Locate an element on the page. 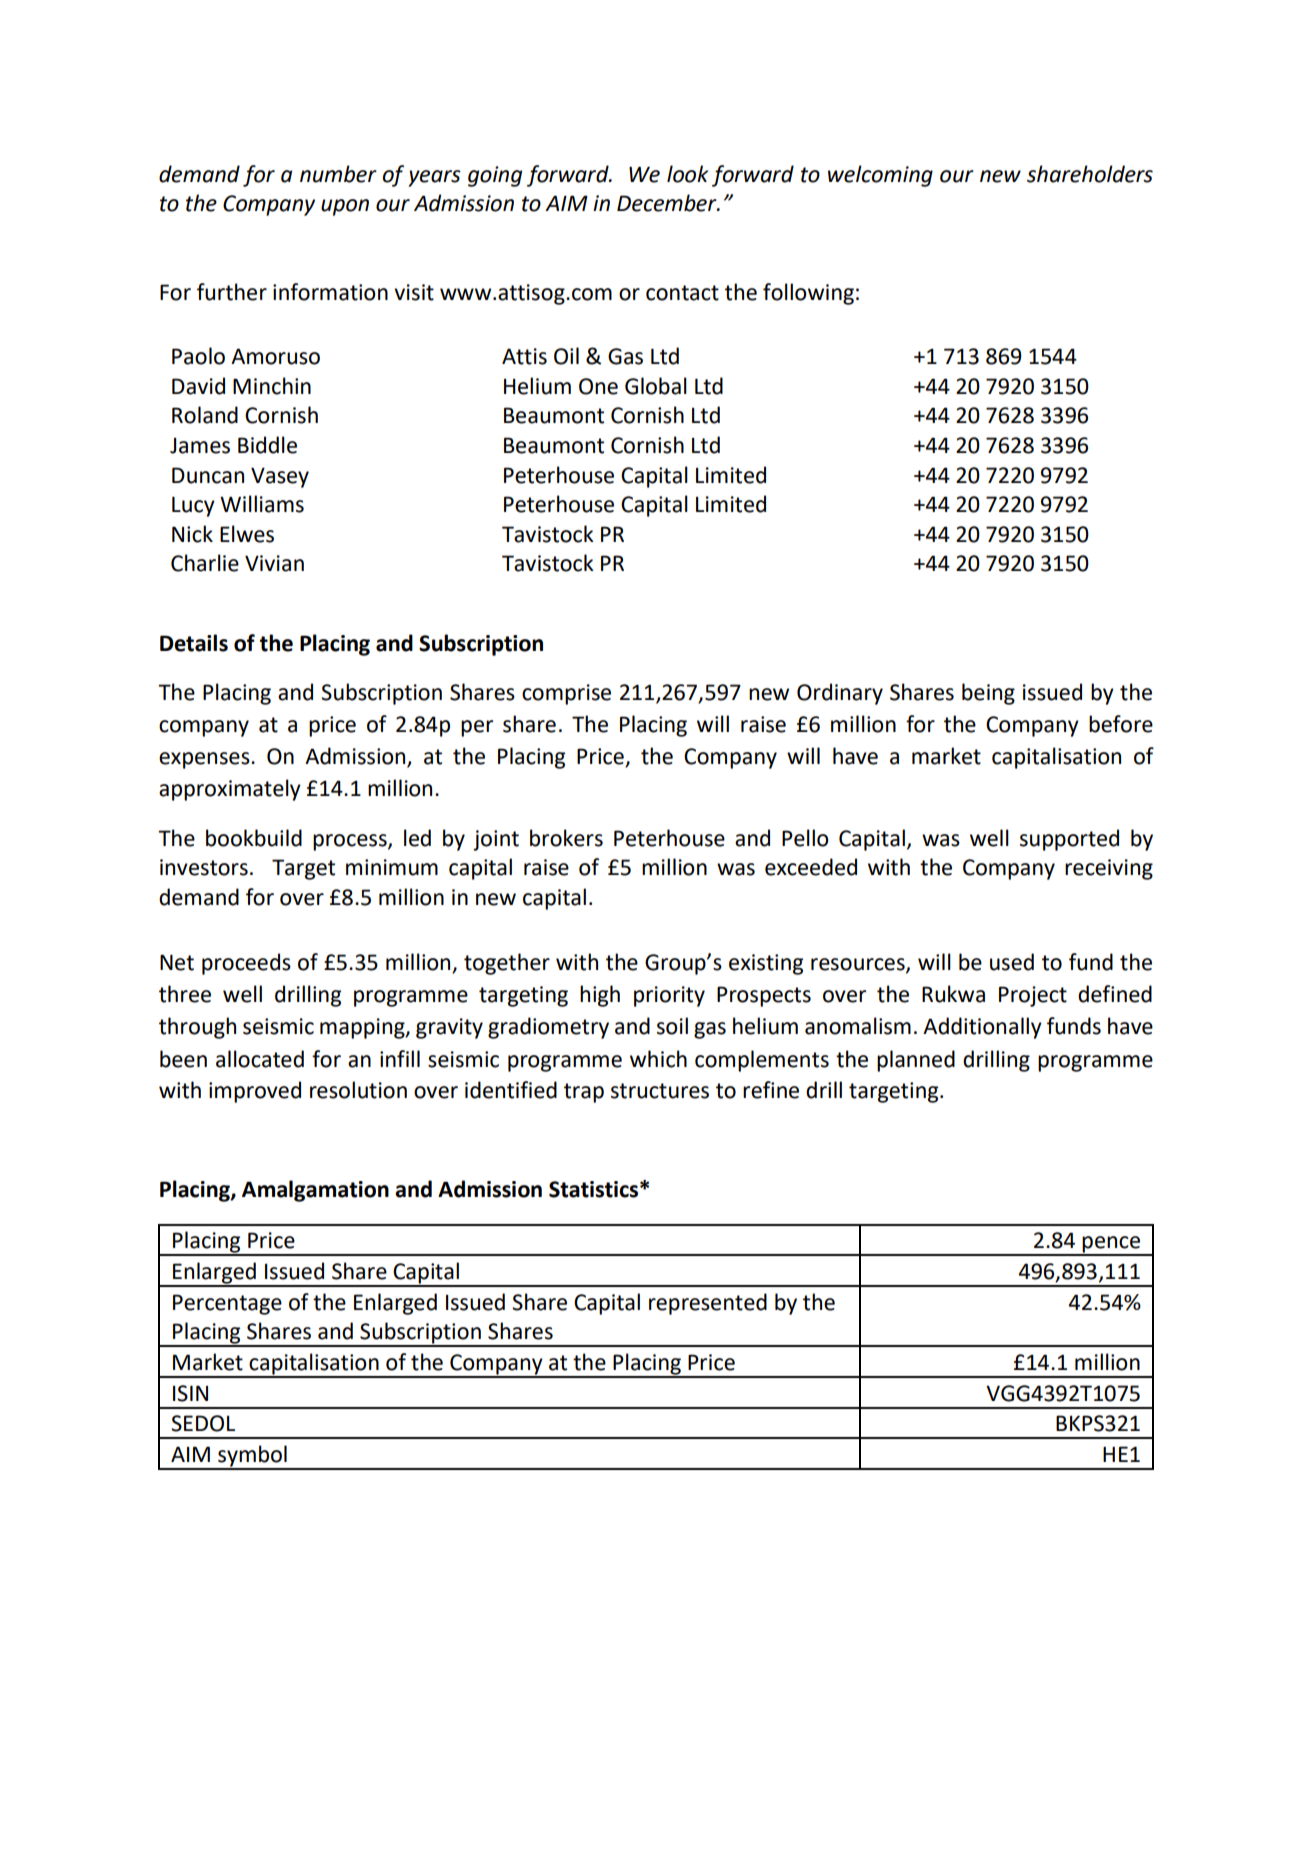 This page has height=1856, width=1312. Additionally is located at coordinates (982, 1028).
